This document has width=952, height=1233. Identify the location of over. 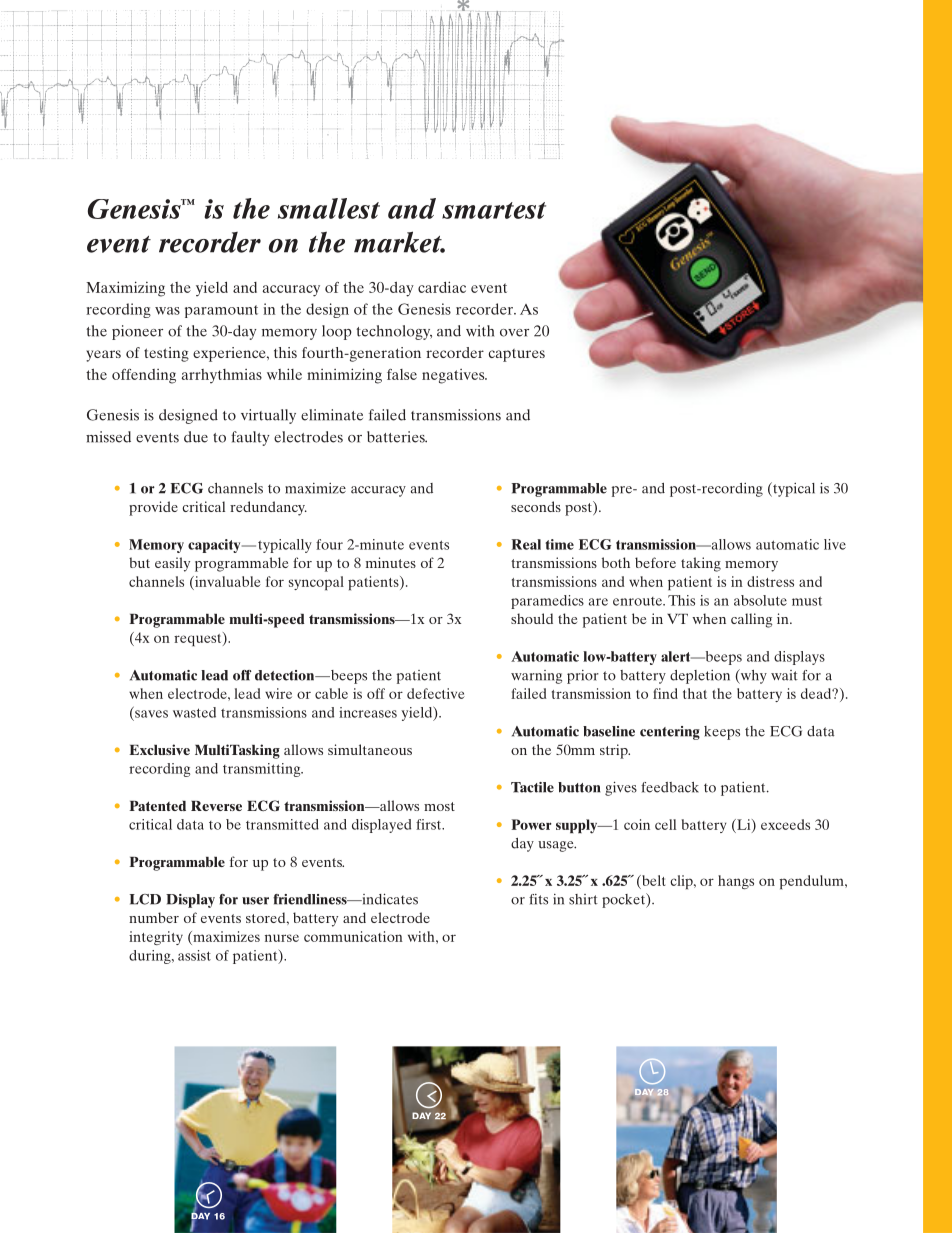
(514, 333).
